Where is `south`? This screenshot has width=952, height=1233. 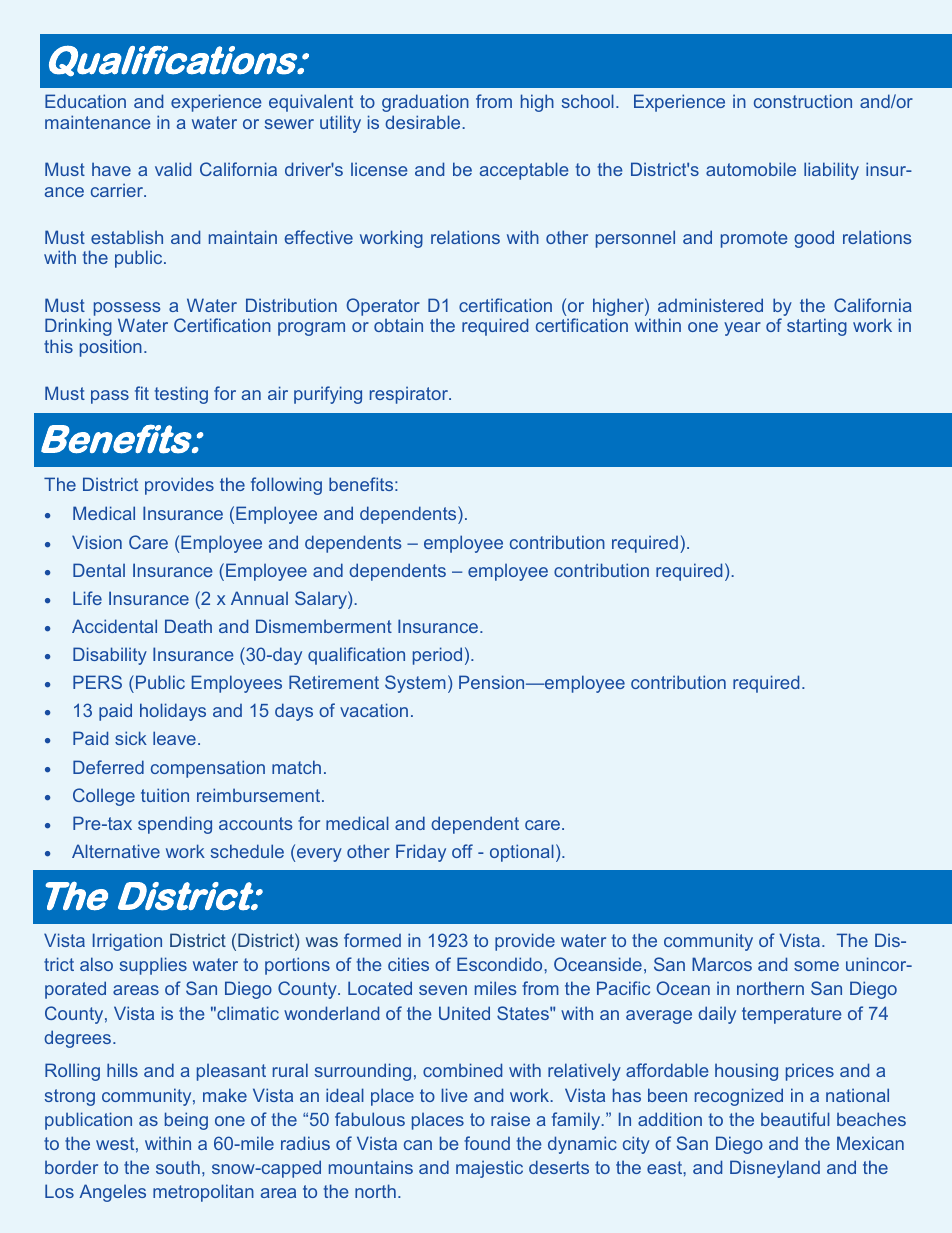 south is located at coordinates (178, 1167).
